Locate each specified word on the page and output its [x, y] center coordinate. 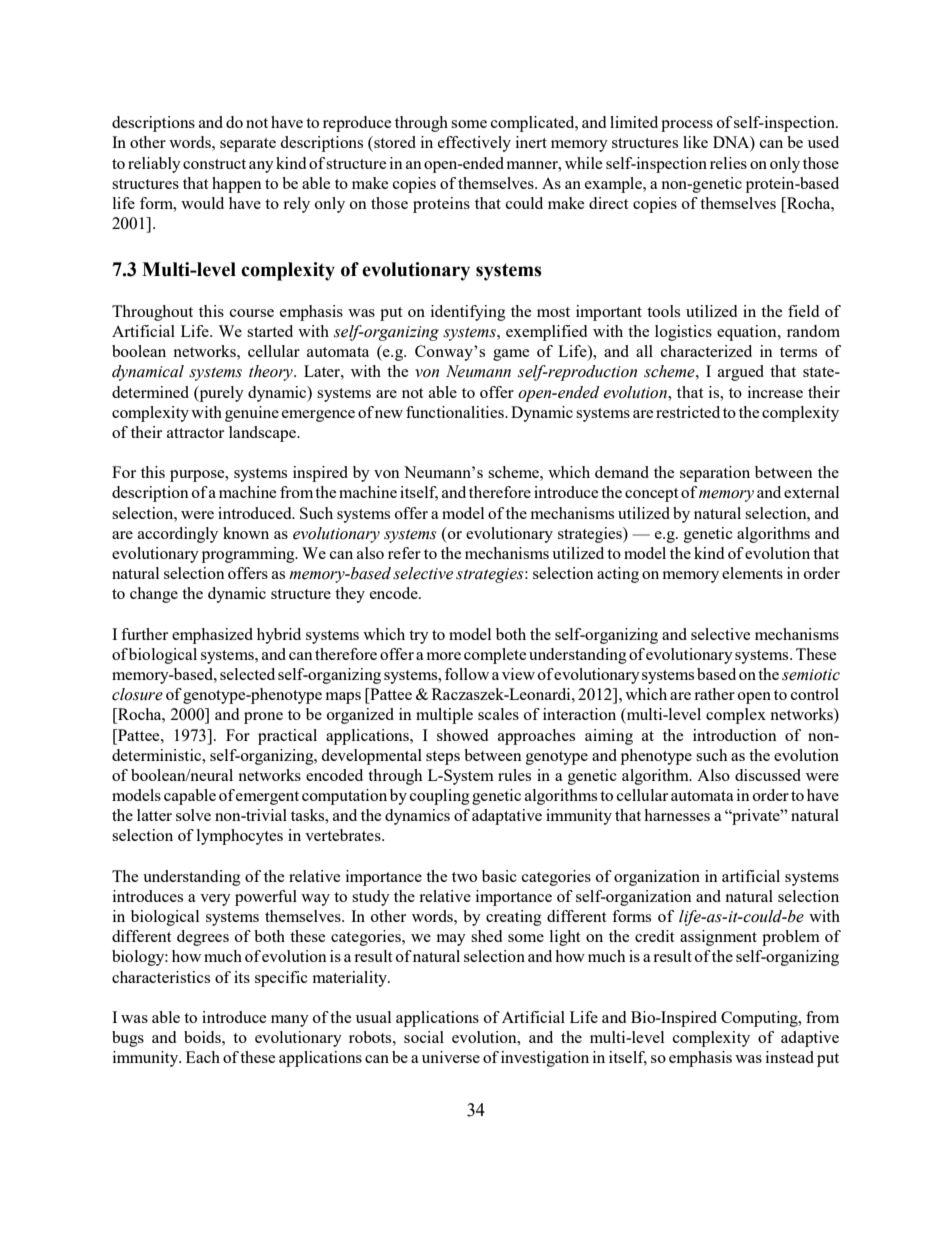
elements [752, 573]
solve [193, 815]
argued [741, 373]
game [511, 355]
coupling [440, 797]
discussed [768, 775]
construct [214, 164]
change [154, 595]
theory [272, 373]
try [419, 637]
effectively [474, 144]
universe [451, 1057]
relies [728, 163]
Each [203, 1057]
